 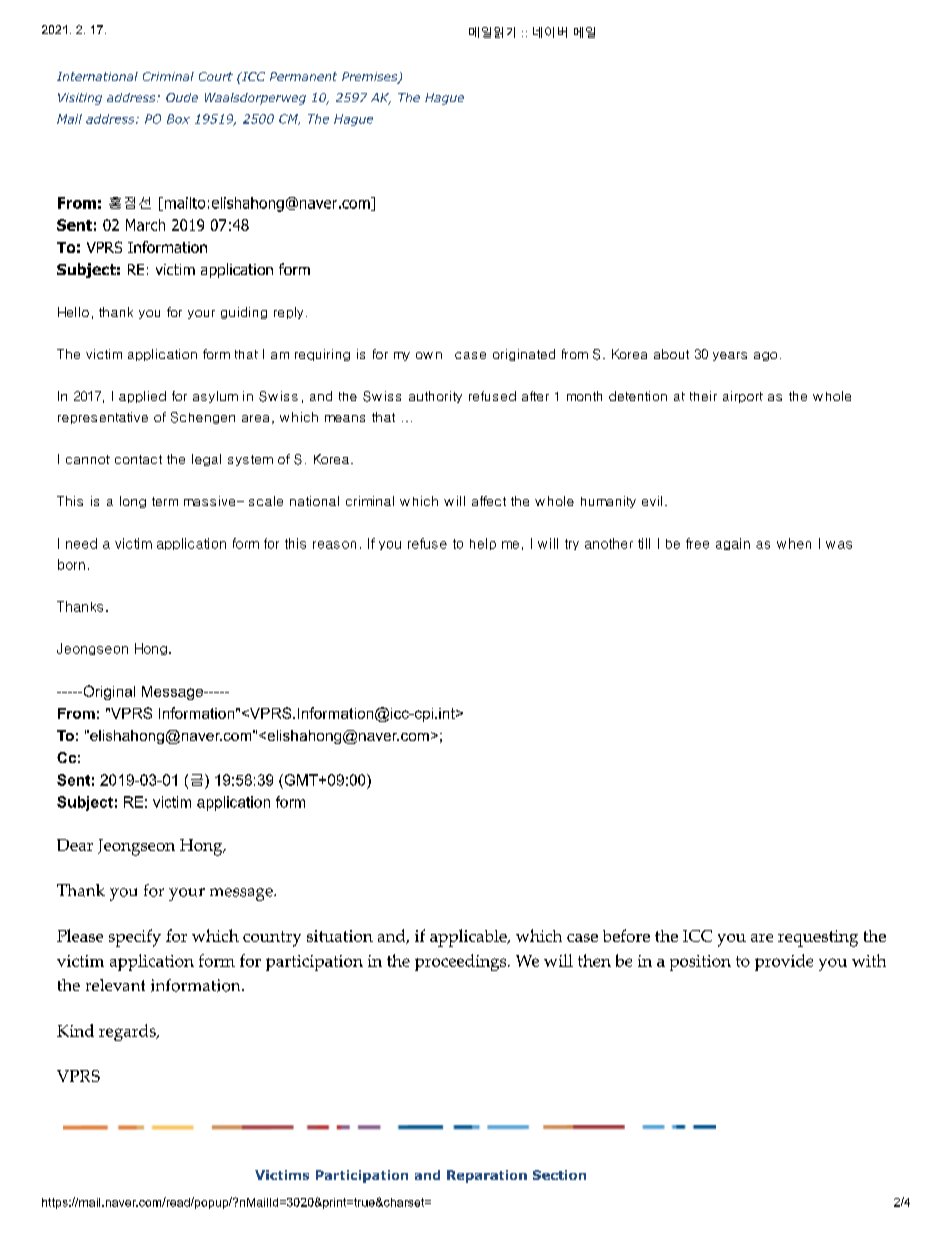 I want to click on Reparation, so click(x=487, y=1176).
